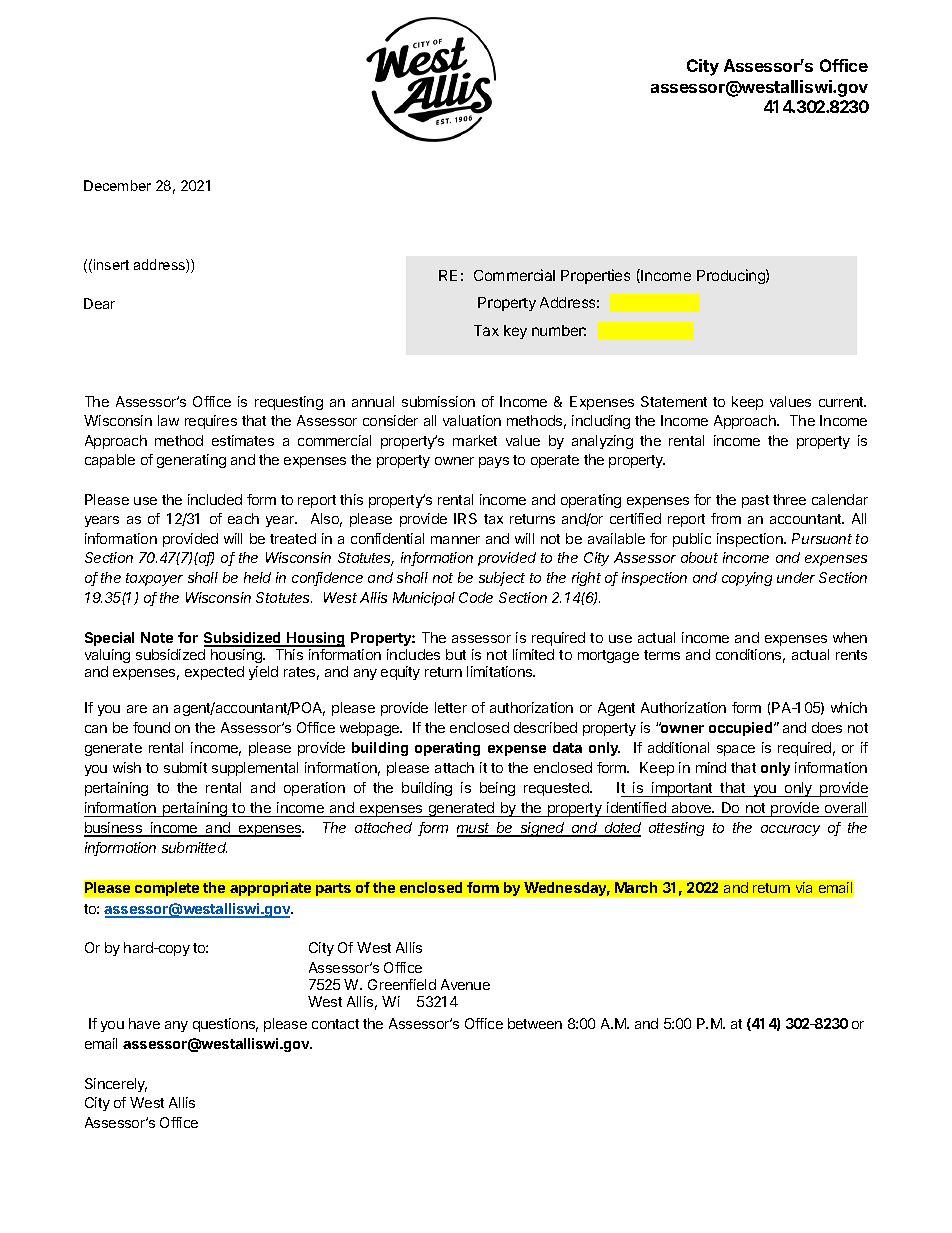  I want to click on Avenue, so click(465, 984).
